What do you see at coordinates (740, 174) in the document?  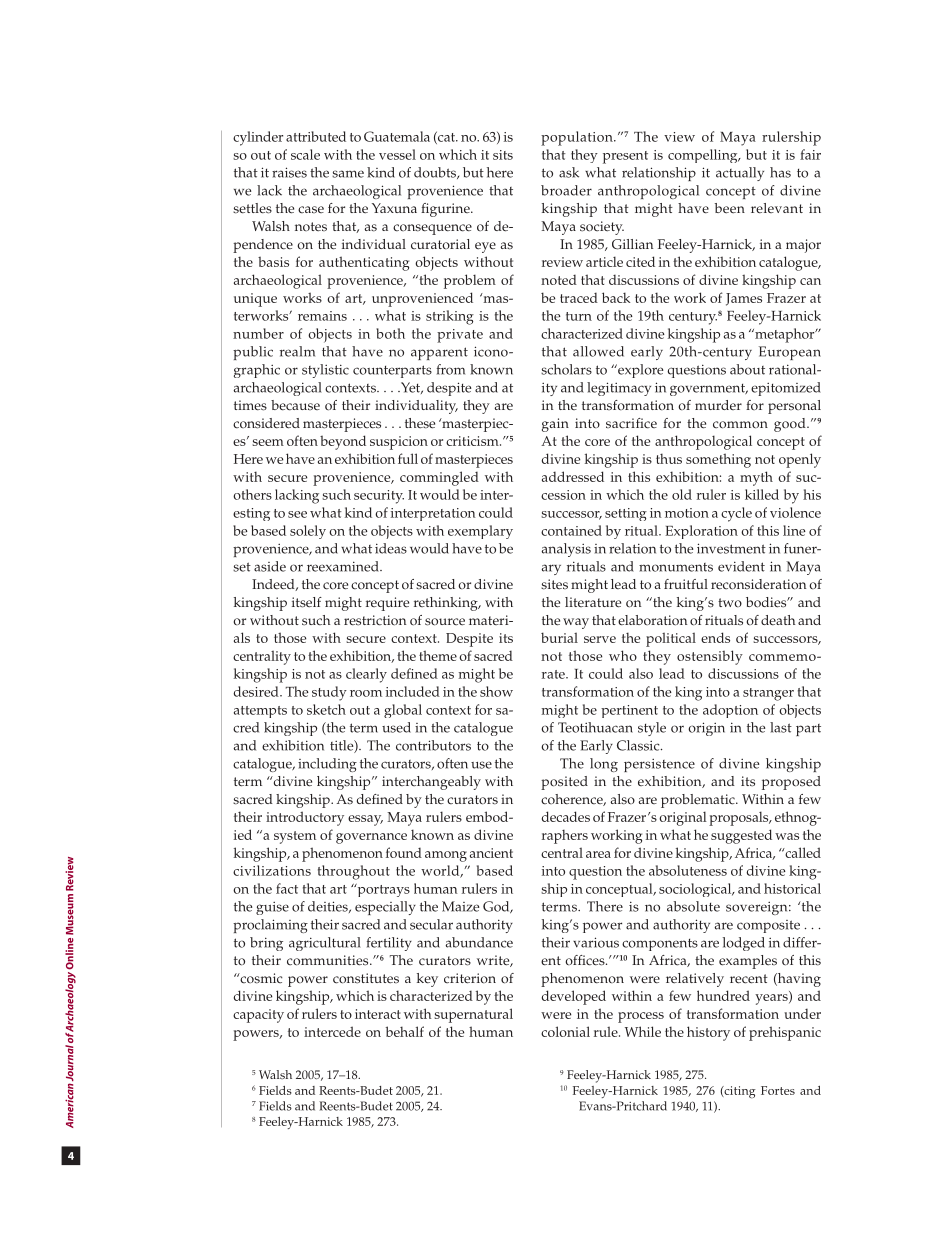 I see `actually` at bounding box center [740, 174].
